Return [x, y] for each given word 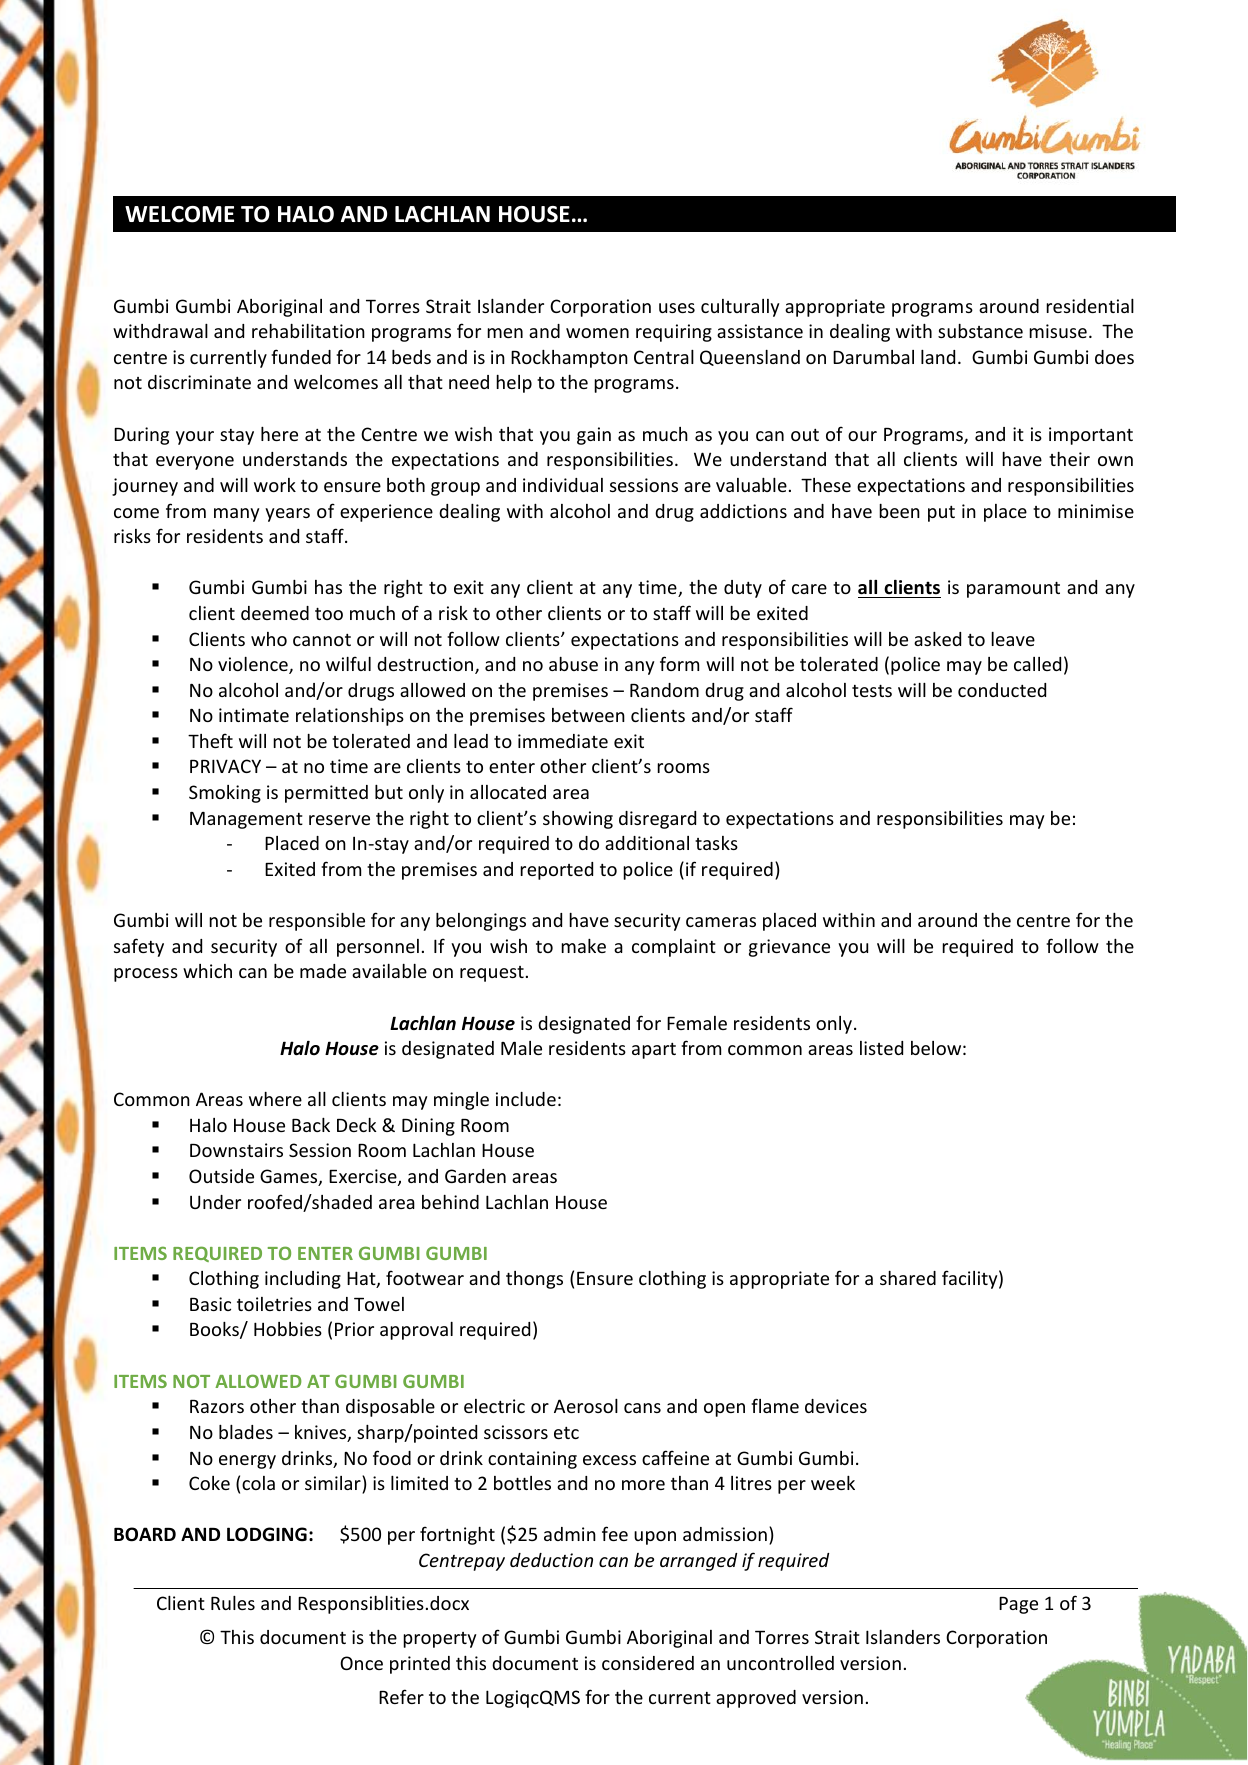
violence [254, 665]
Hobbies [288, 1329]
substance [980, 331]
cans [642, 1408]
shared [908, 1278]
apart [654, 1051]
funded [301, 356]
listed [881, 1048]
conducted [1002, 690]
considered [648, 1663]
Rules [233, 1603]
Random [664, 690]
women [597, 333]
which [207, 971]
